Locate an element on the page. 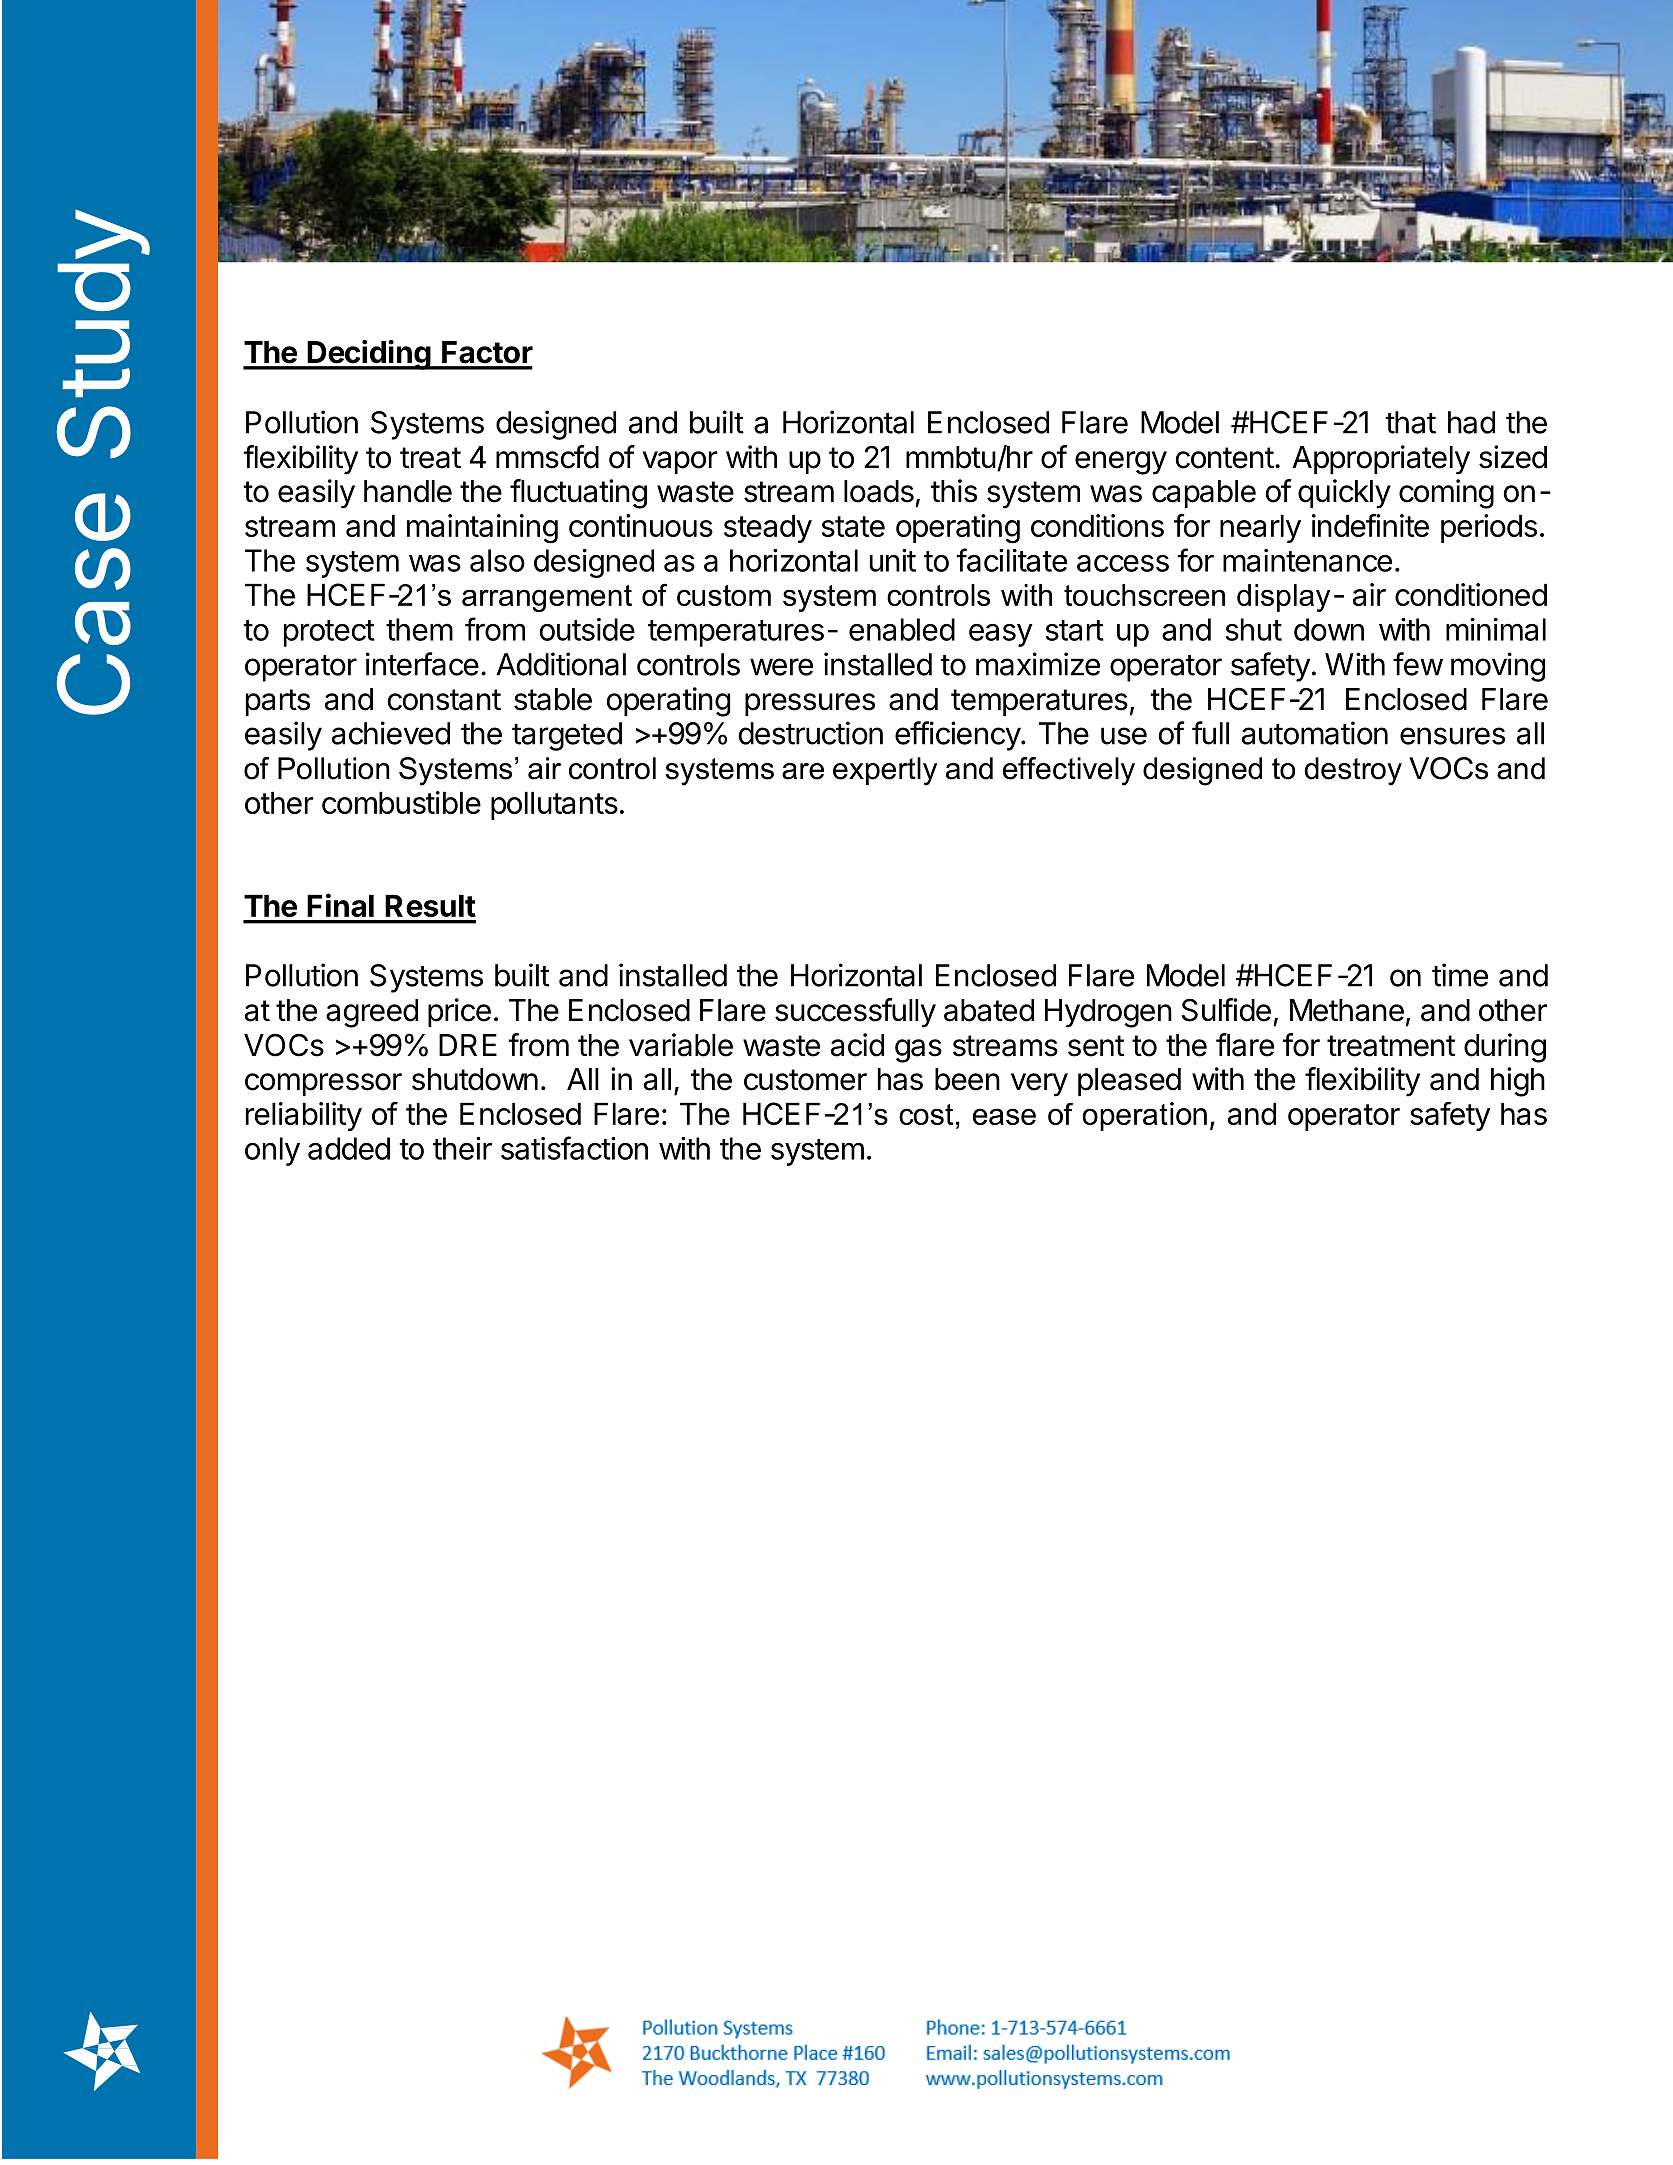  Deciding is located at coordinates (369, 355).
